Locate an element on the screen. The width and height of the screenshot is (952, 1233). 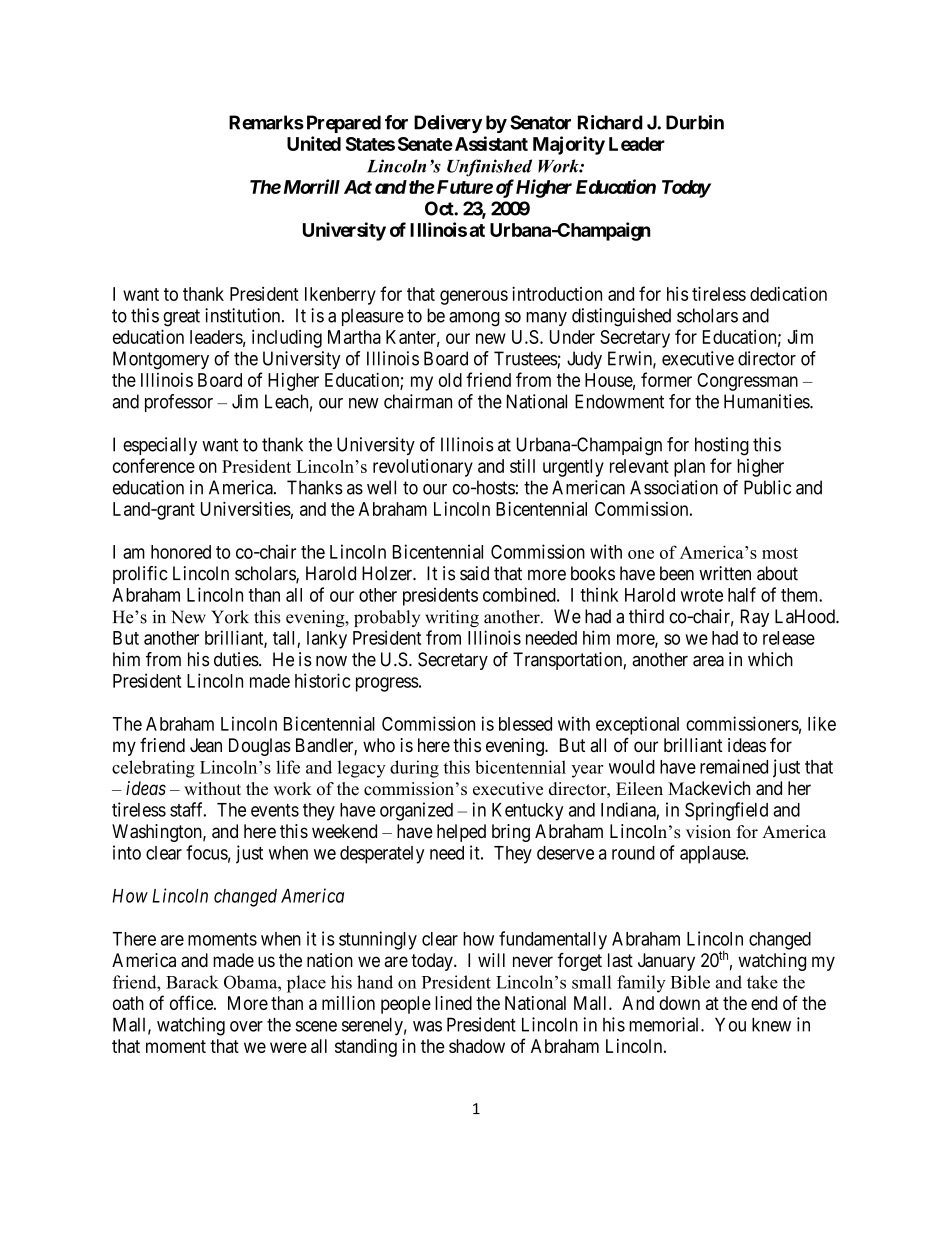
especially is located at coordinates (160, 446).
